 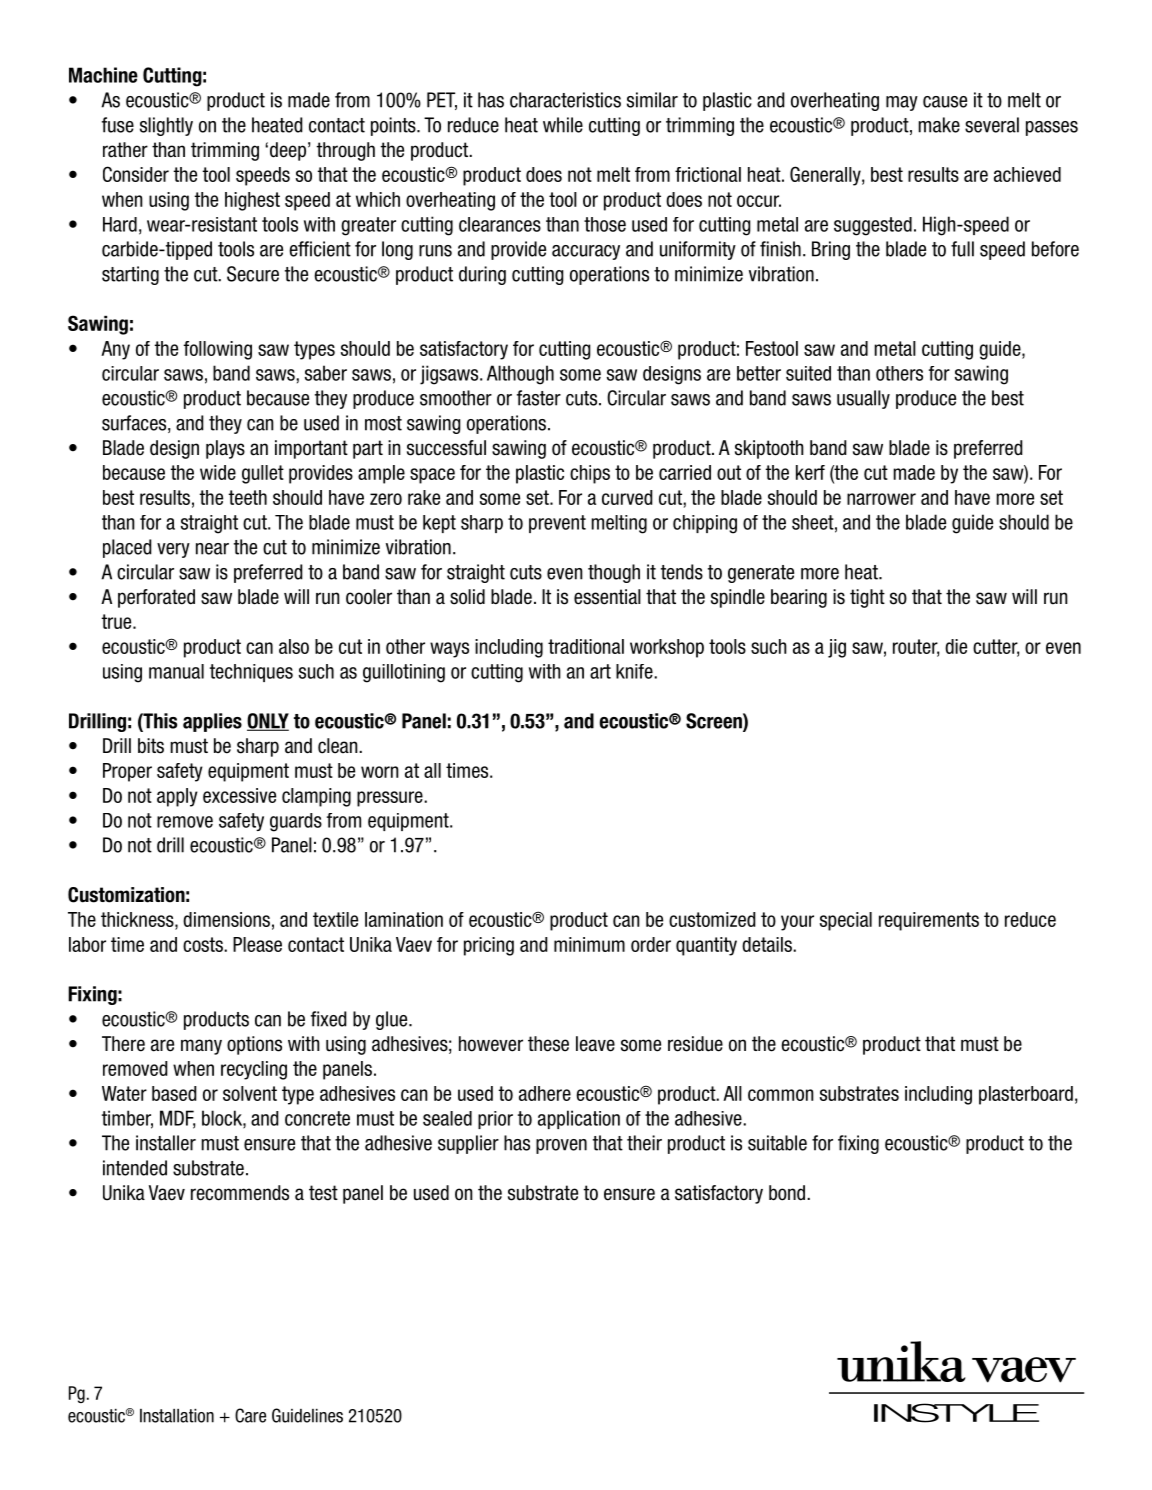 I want to click on near, so click(x=212, y=549).
